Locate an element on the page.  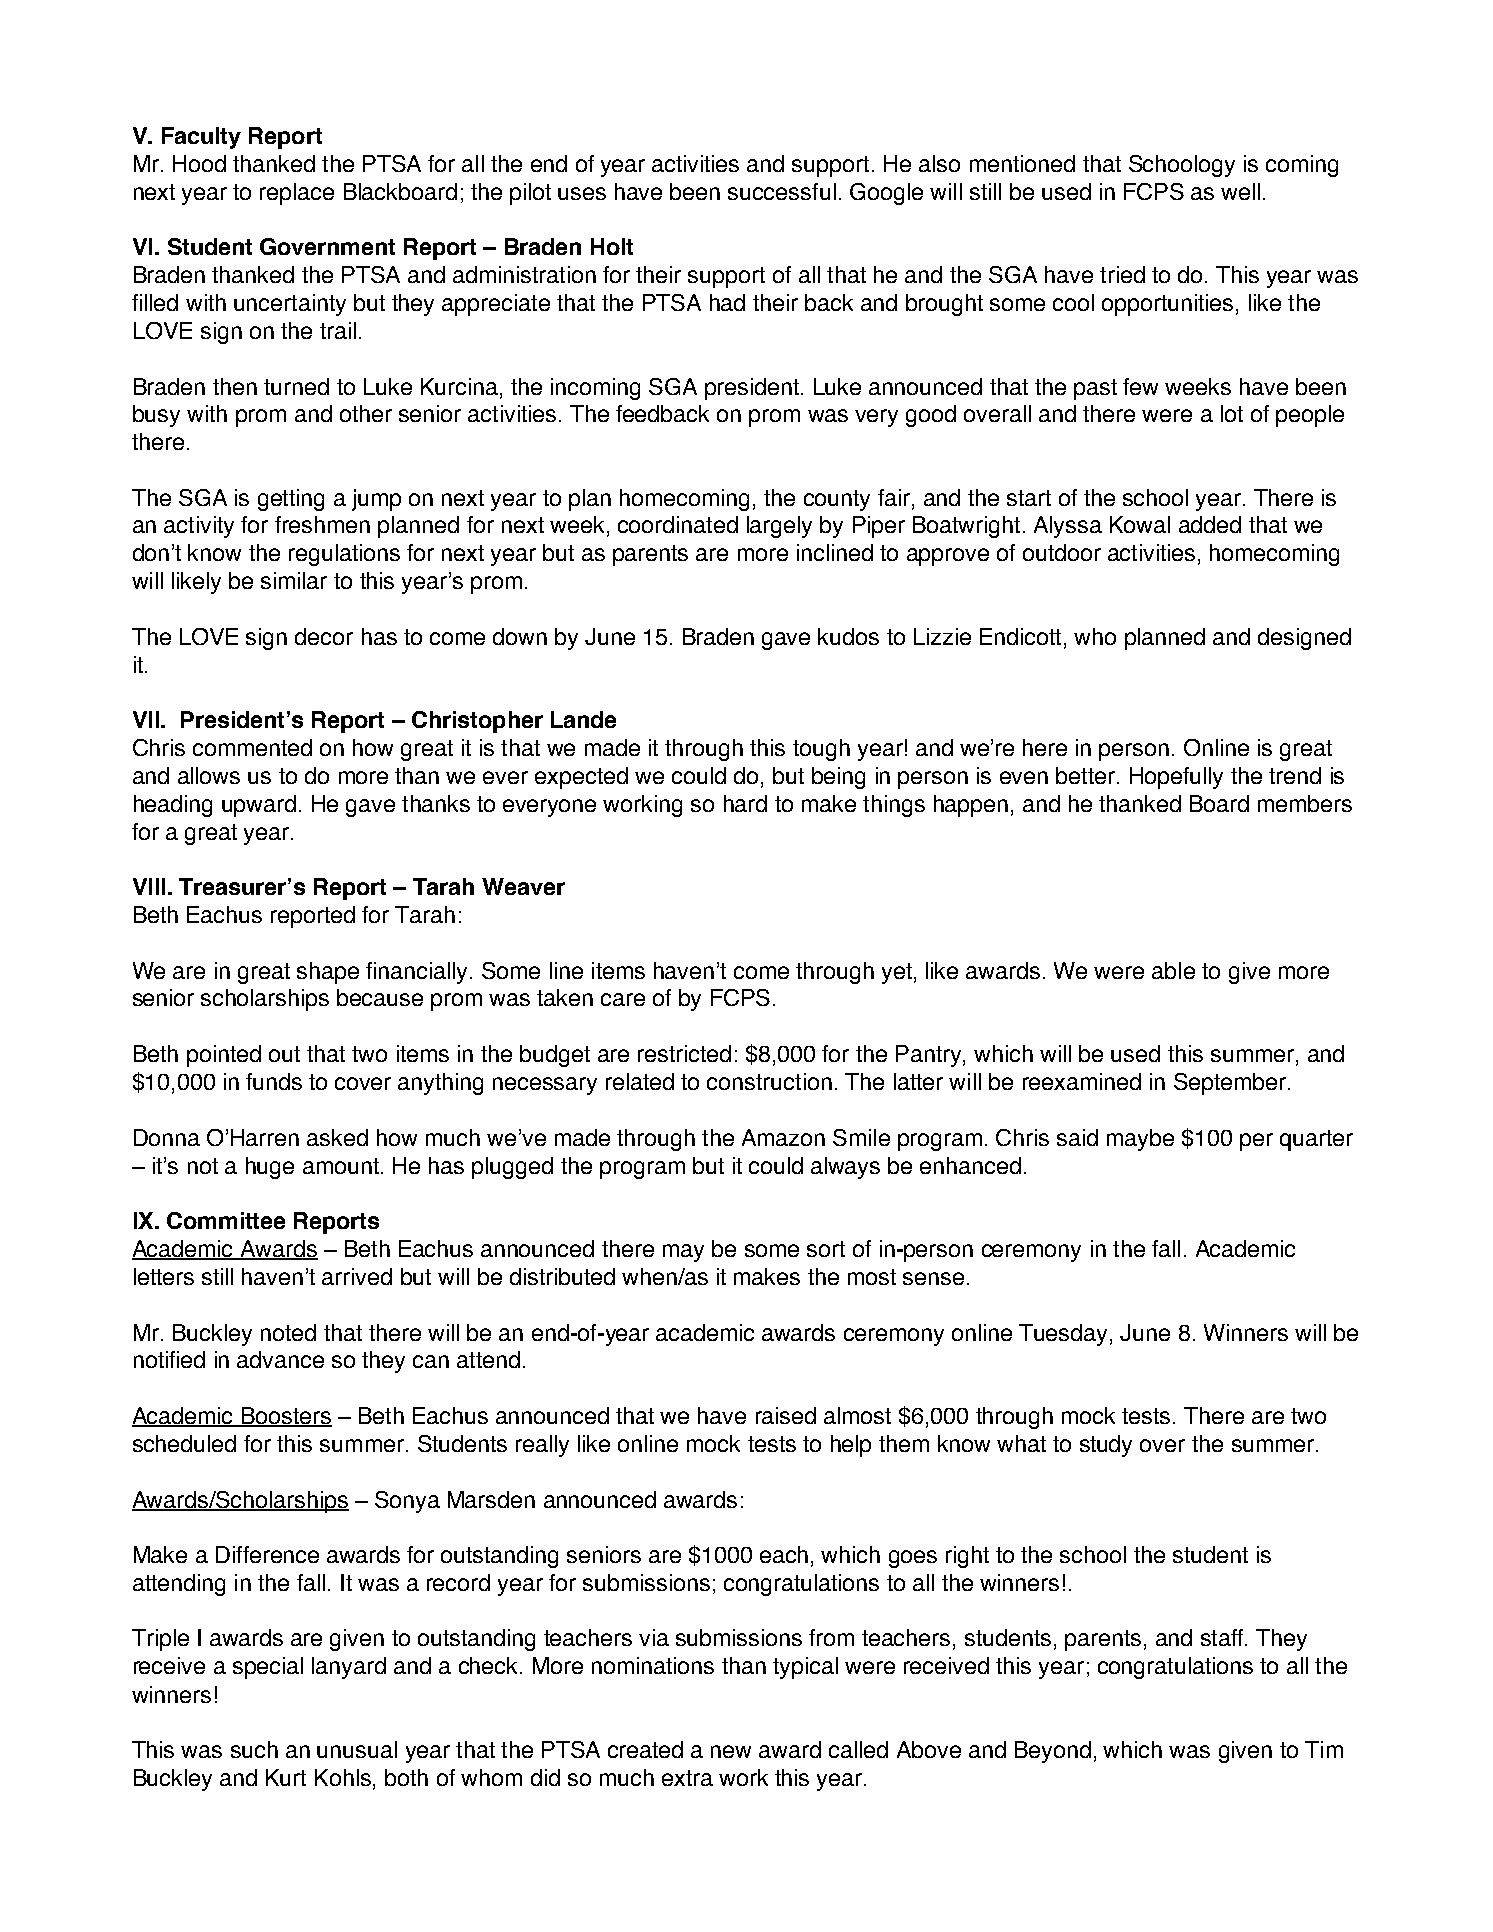
well is located at coordinates (1240, 191).
